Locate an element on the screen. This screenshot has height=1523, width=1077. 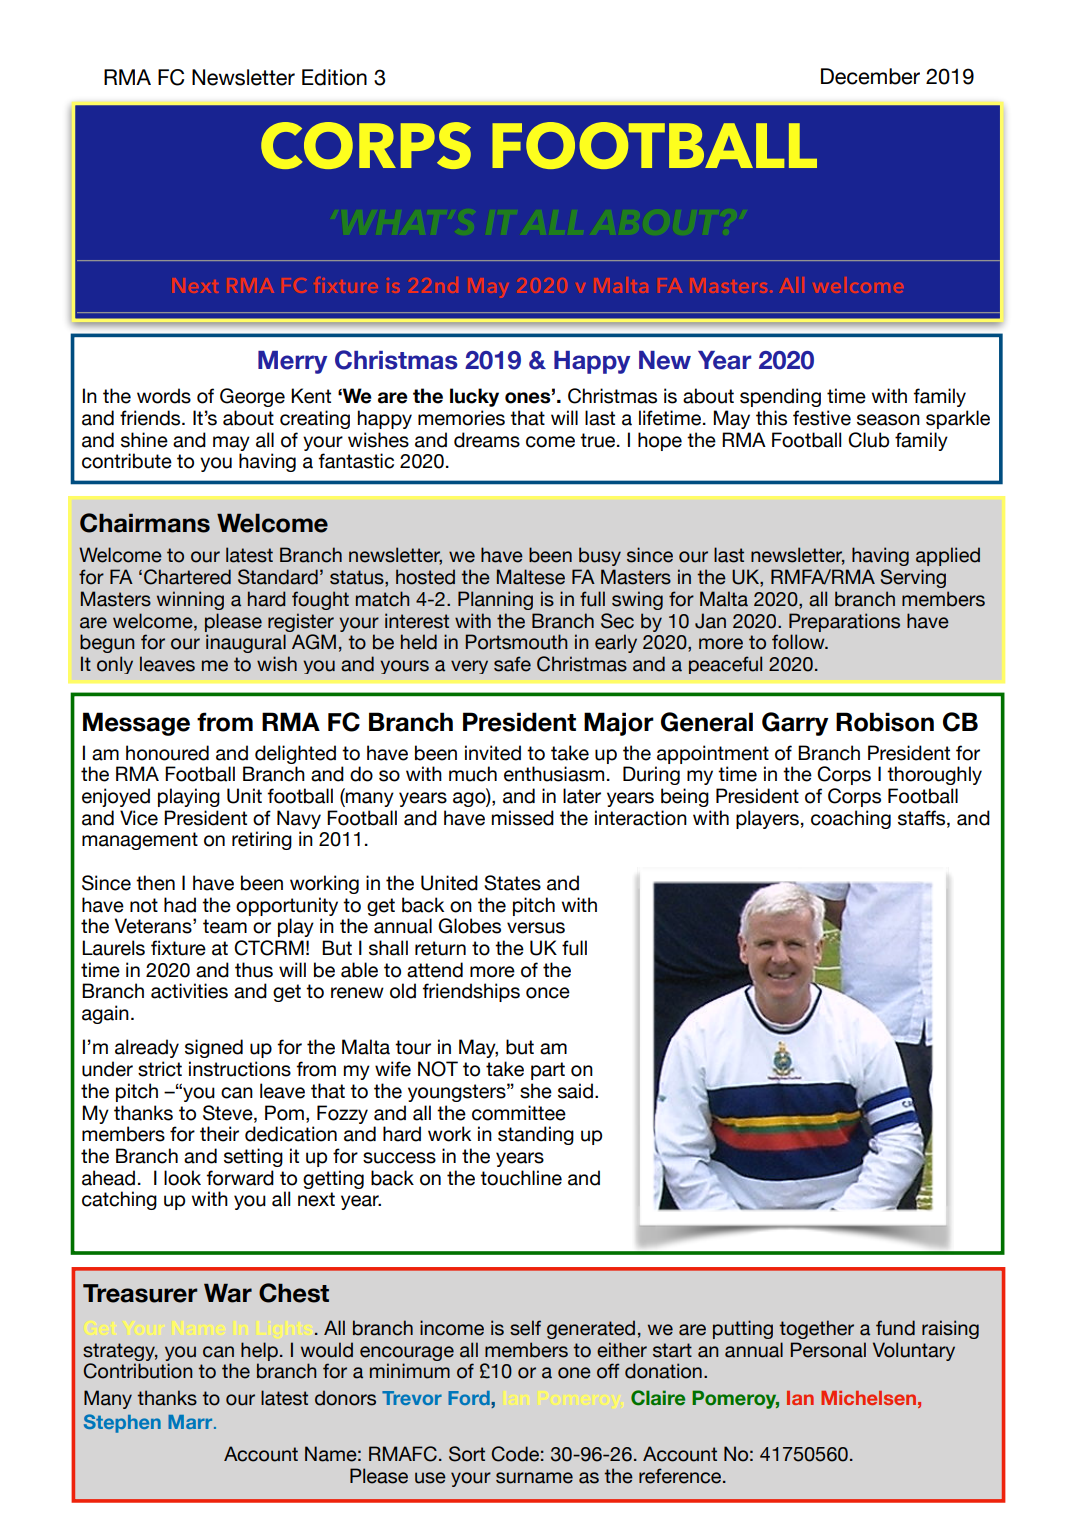
invited is located at coordinates (493, 753).
